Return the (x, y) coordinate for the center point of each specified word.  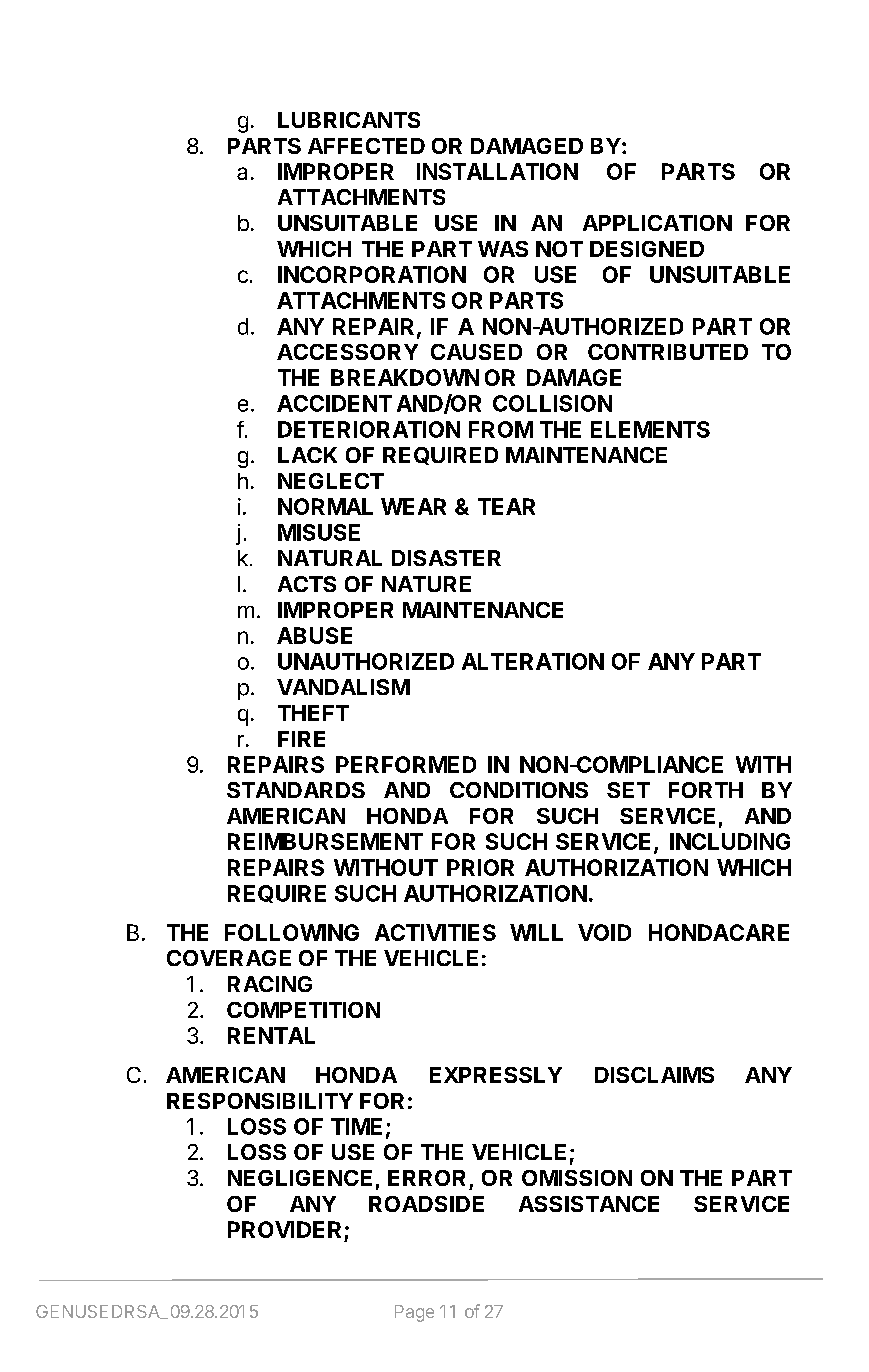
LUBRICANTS (349, 120)
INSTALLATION (497, 171)
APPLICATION (657, 223)
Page (414, 1313)
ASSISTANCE (589, 1204)
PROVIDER (284, 1229)
